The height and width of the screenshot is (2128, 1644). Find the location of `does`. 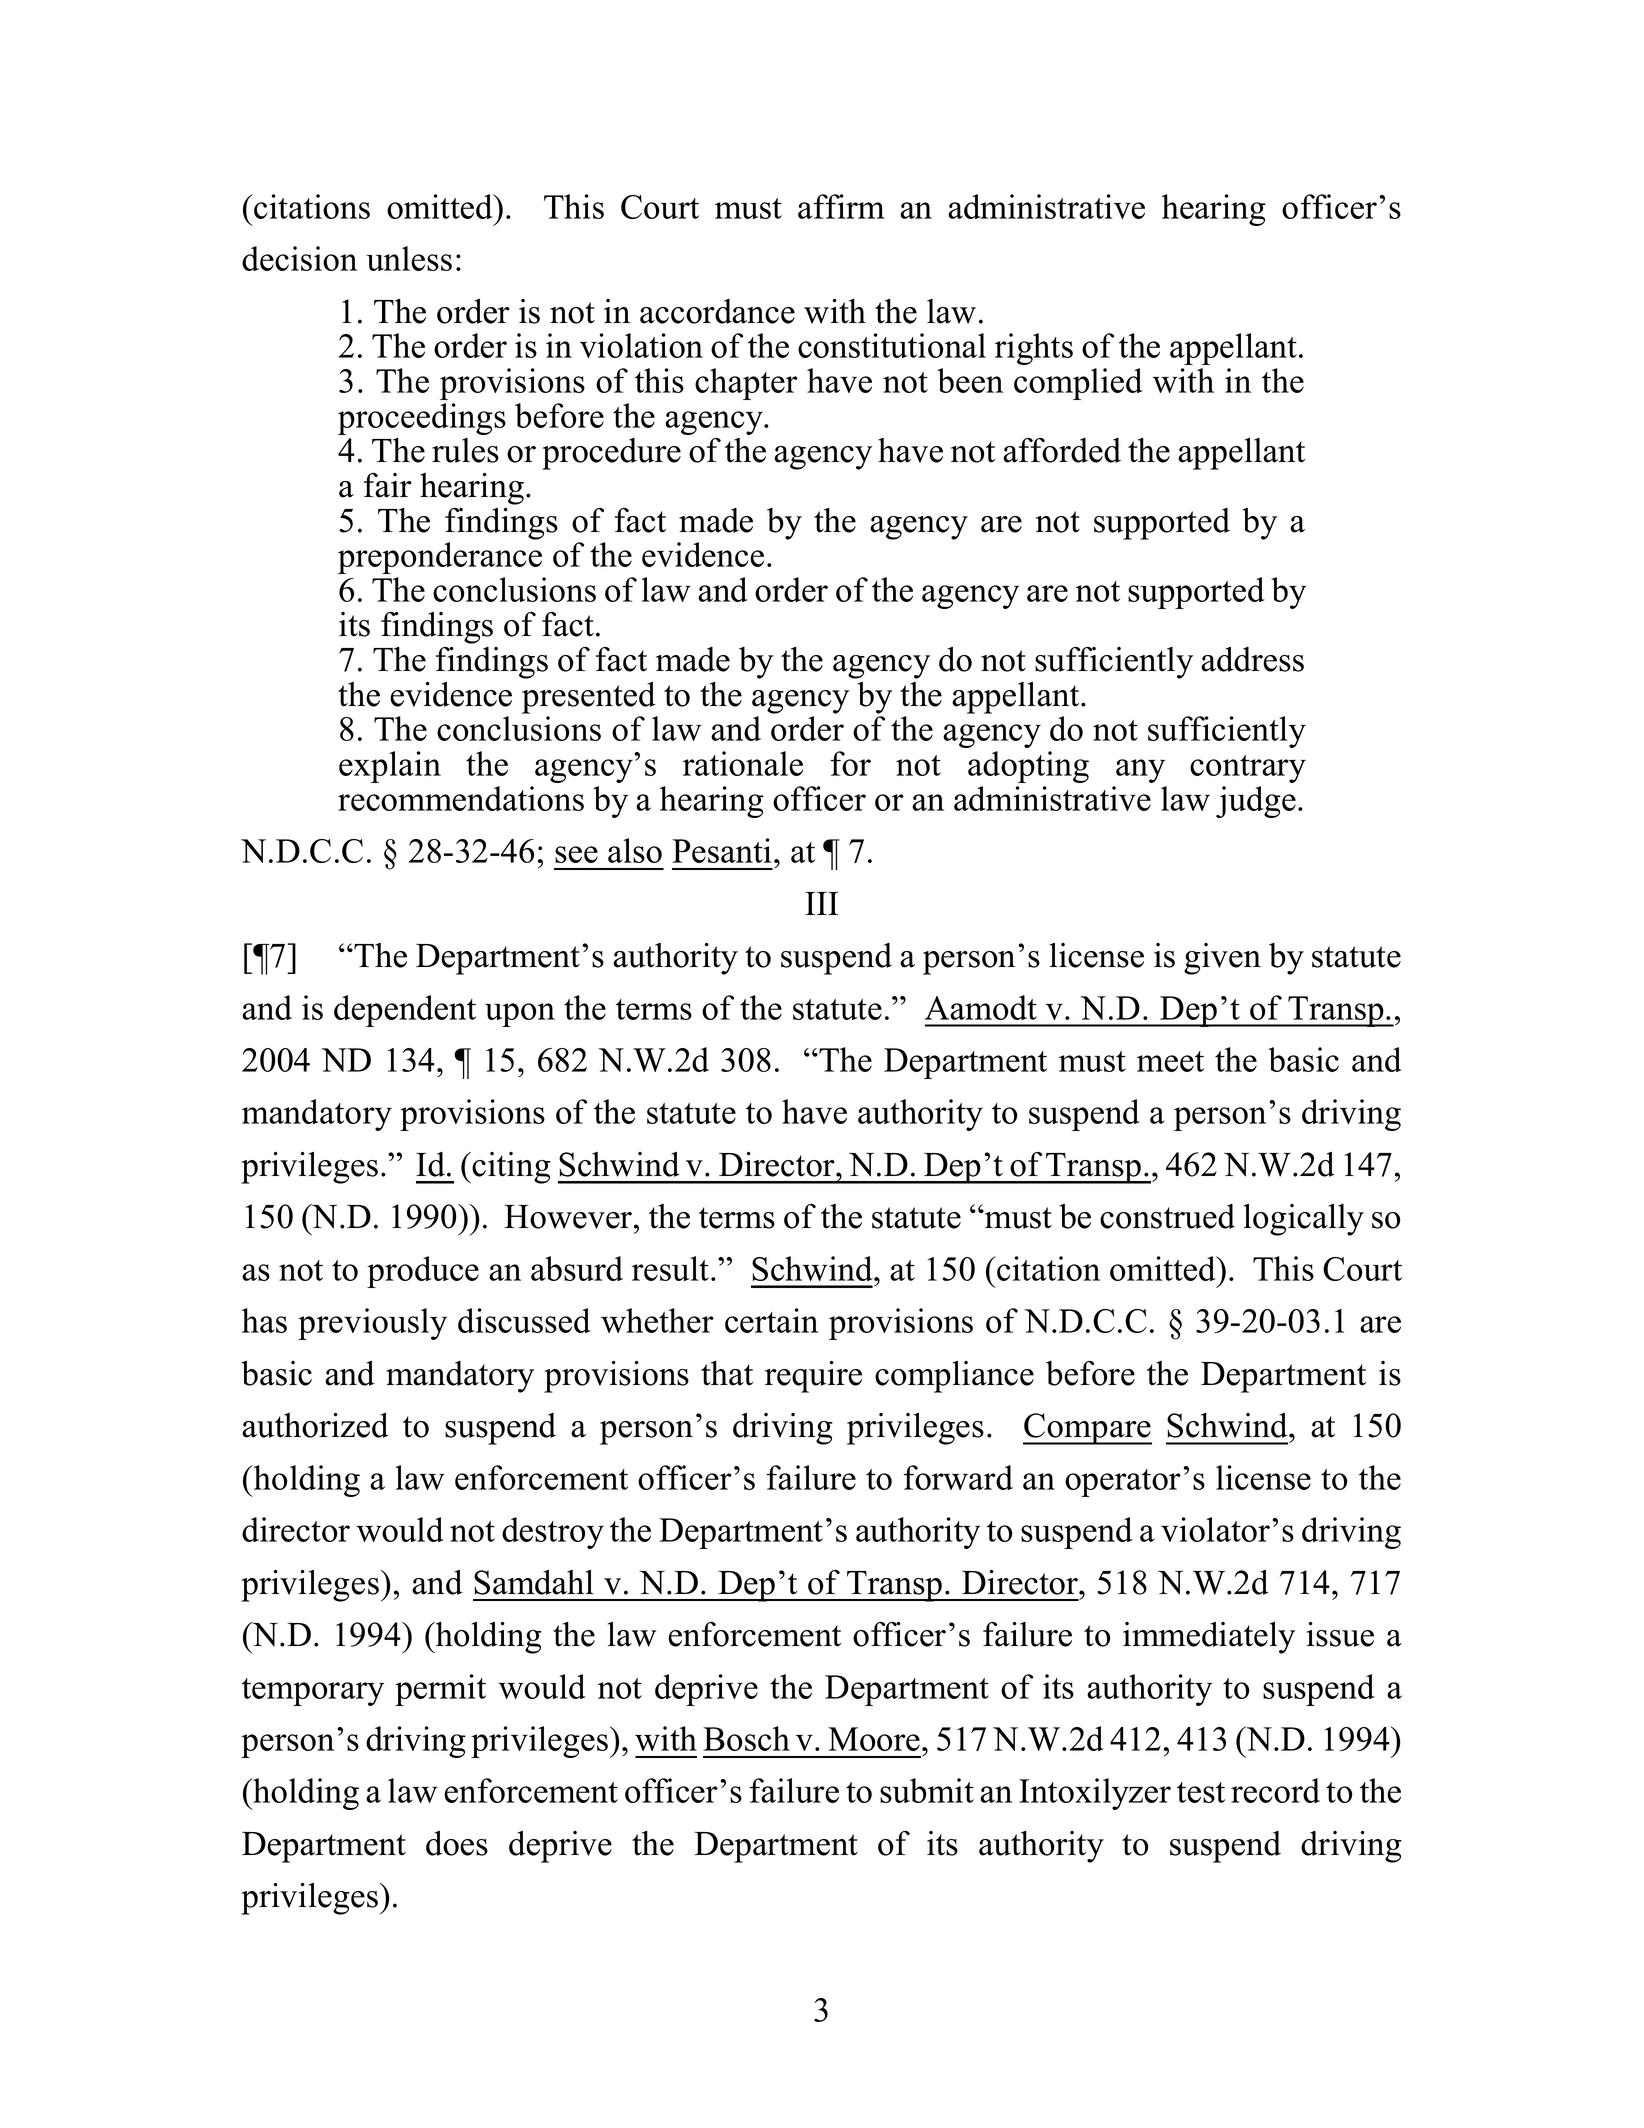

does is located at coordinates (457, 1843).
